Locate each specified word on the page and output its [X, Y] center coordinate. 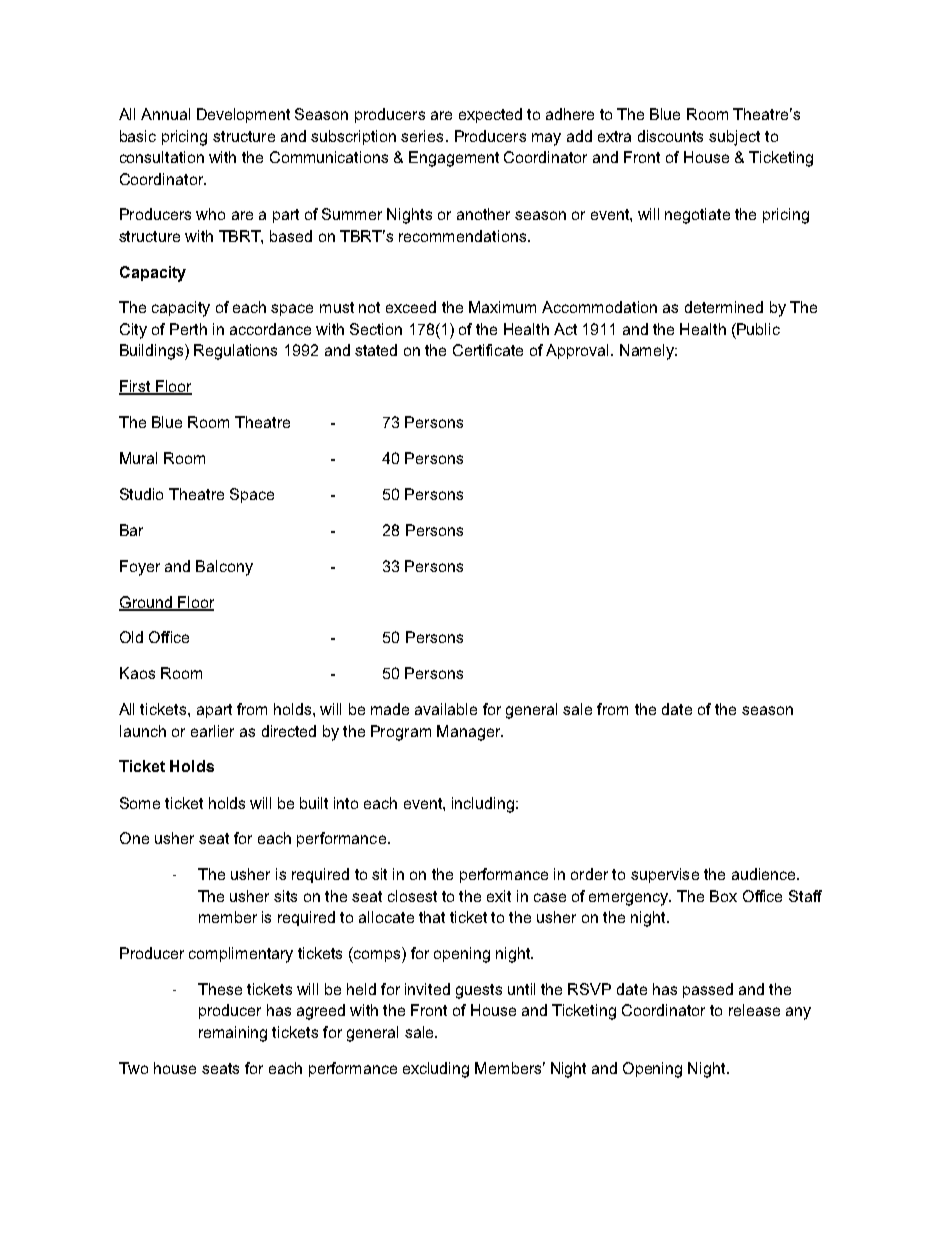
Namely [648, 352]
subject [734, 138]
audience [765, 874]
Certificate [488, 350]
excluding [436, 1070]
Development [243, 115]
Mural [138, 458]
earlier [212, 731]
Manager [470, 733]
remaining [233, 1034]
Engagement [454, 159]
